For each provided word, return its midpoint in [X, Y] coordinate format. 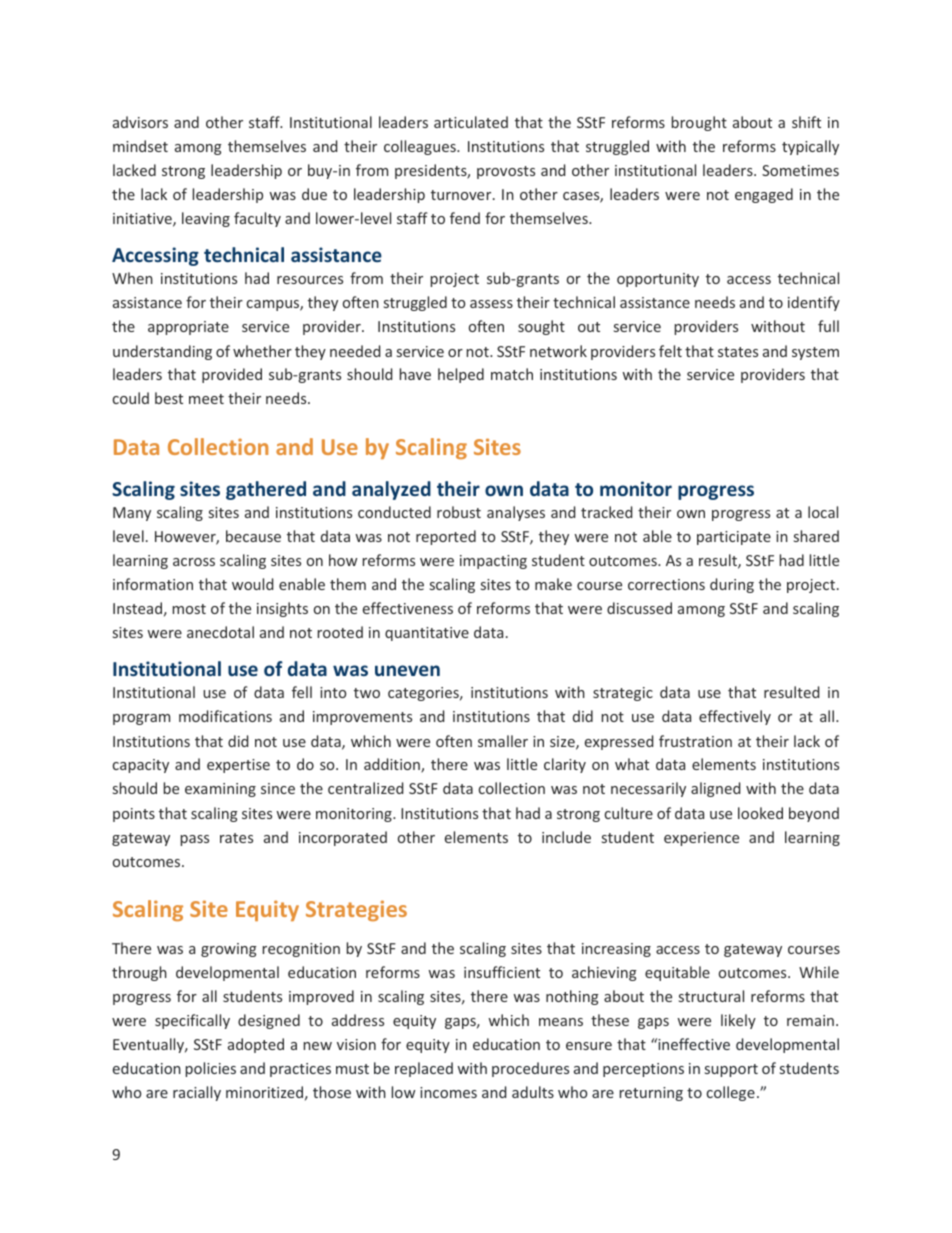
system [815, 353]
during [732, 585]
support [731, 1070]
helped [461, 375]
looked [760, 813]
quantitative [427, 634]
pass [195, 840]
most [189, 609]
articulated [471, 122]
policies [211, 1069]
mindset [140, 146]
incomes [448, 1092]
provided [232, 375]
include [566, 837]
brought [699, 123]
